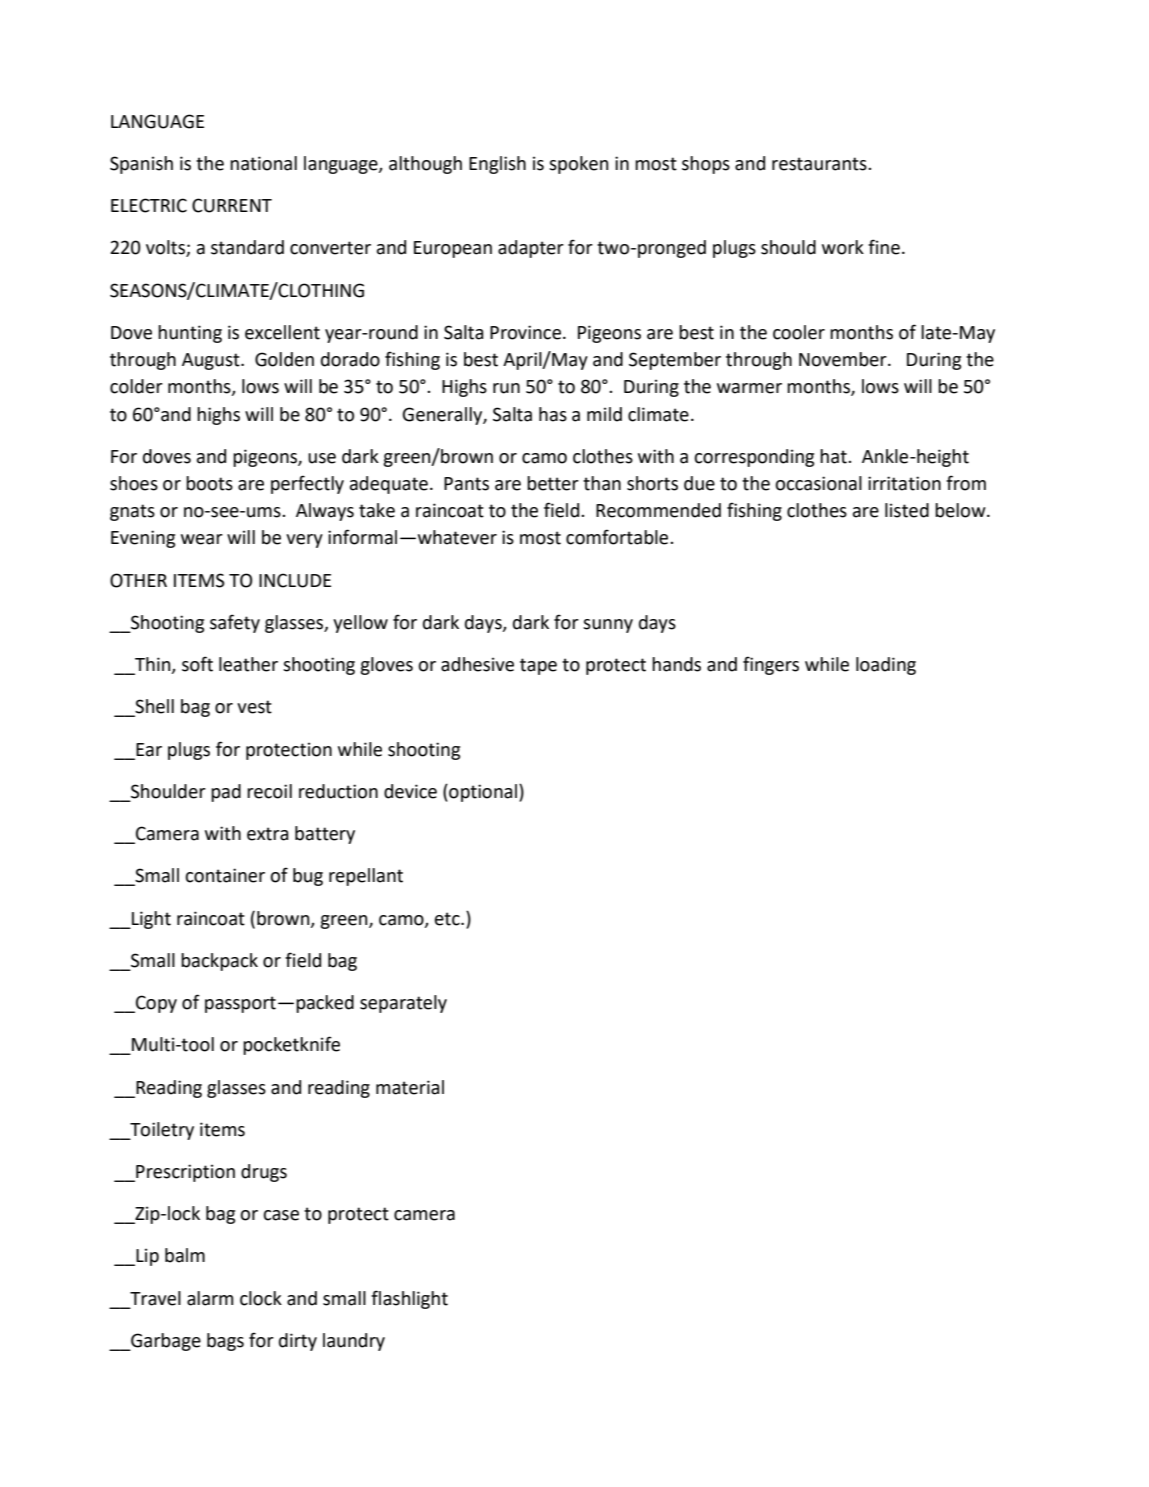  I want to click on CURRENT, so click(232, 205).
